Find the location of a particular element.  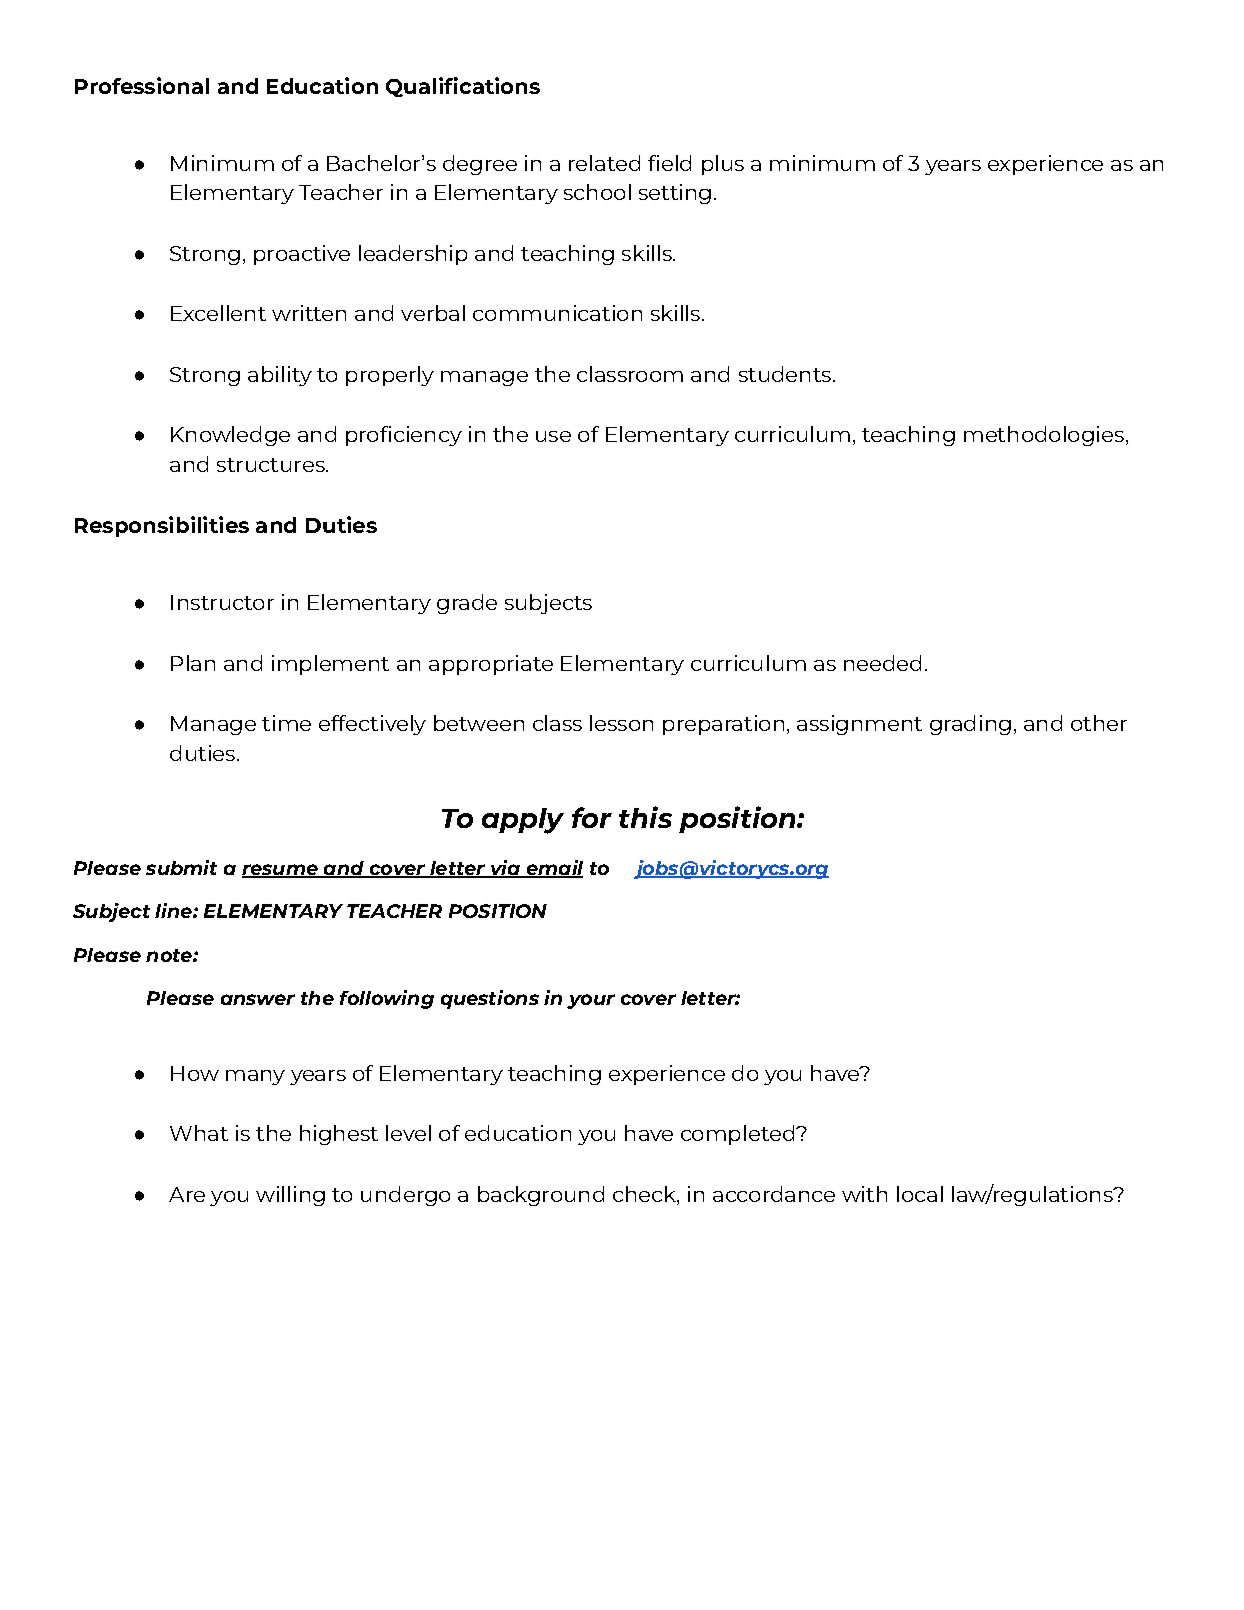

related is located at coordinates (604, 163).
